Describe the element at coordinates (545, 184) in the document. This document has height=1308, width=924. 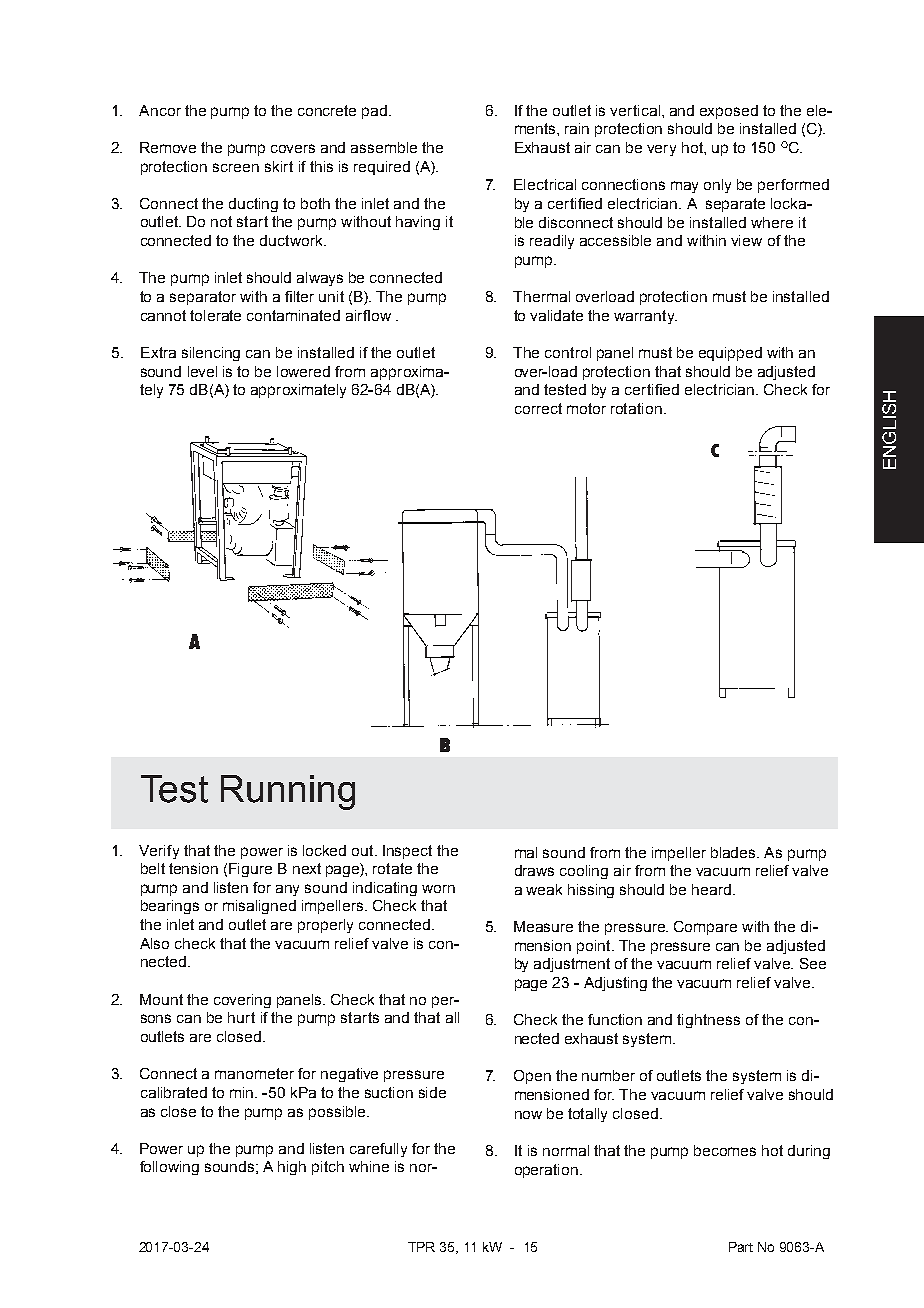
I see `Electrical` at that location.
